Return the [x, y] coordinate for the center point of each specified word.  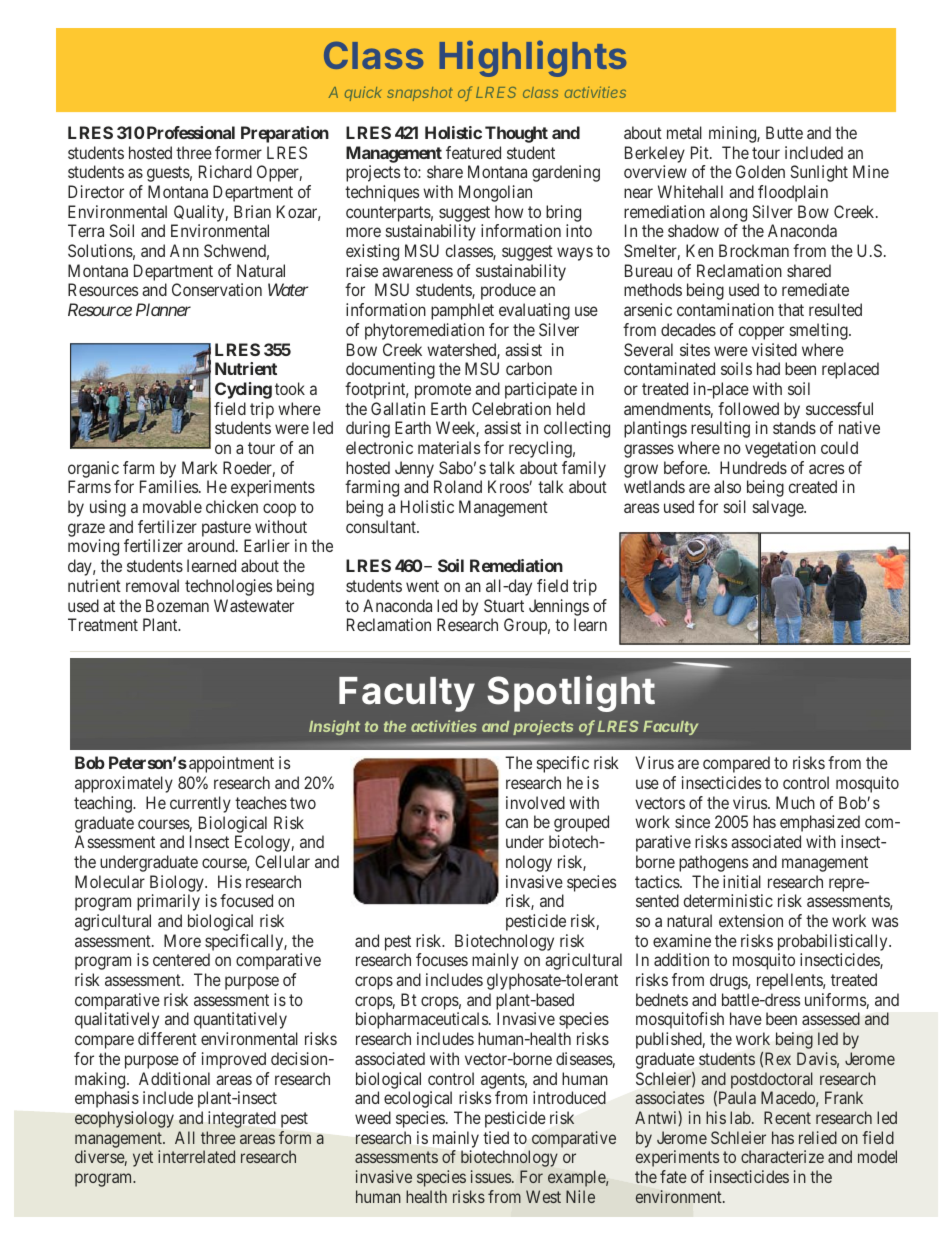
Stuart [504, 605]
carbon [529, 368]
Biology [178, 883]
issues [491, 1176]
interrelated [196, 1156]
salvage [779, 508]
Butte [784, 132]
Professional [191, 132]
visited [774, 349]
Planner [163, 309]
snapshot [420, 94]
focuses [442, 959]
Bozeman [177, 605]
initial [742, 881]
